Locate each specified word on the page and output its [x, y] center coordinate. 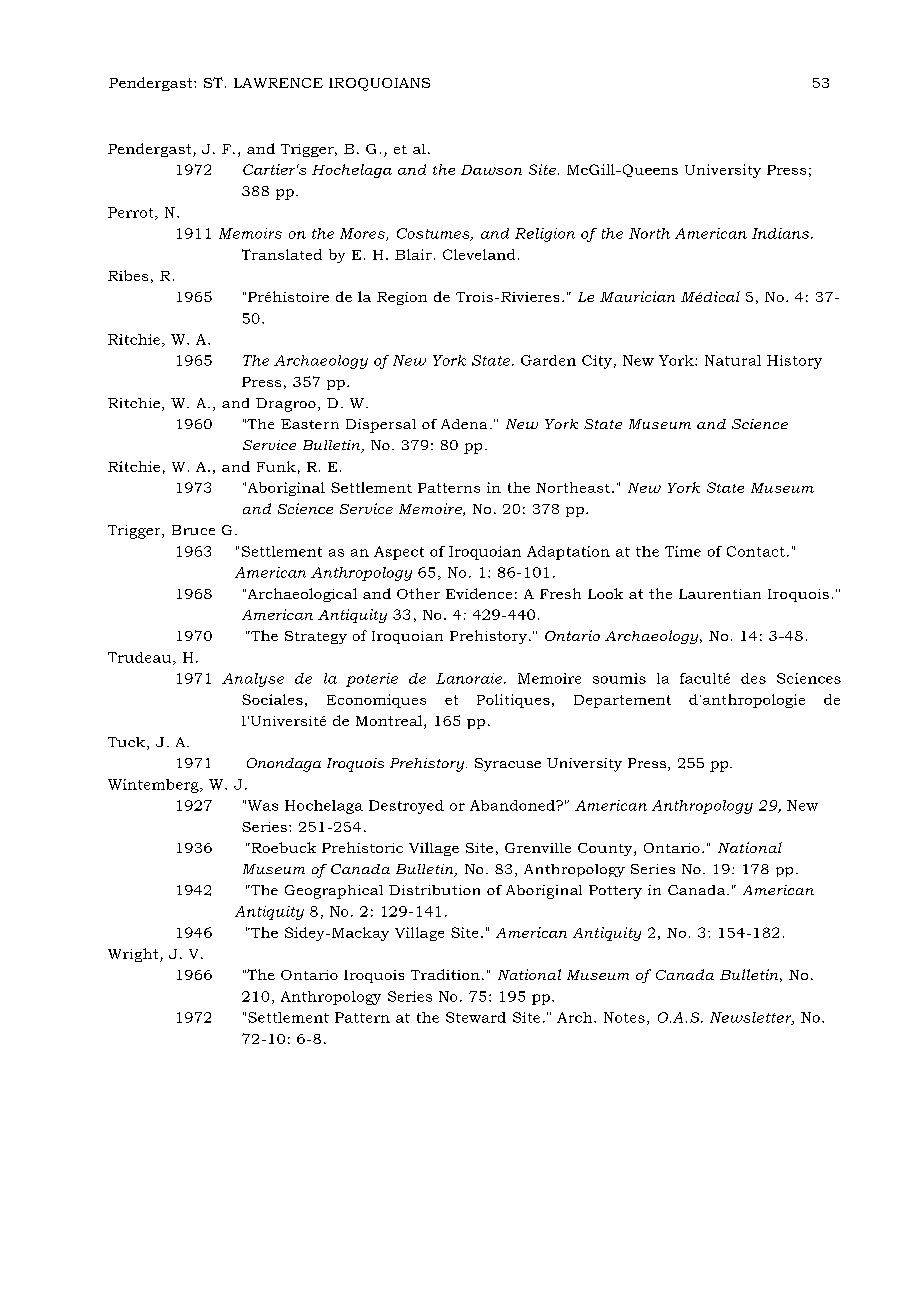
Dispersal [381, 426]
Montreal [390, 722]
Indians [782, 233]
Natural [733, 360]
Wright [134, 955]
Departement [622, 701]
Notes [624, 1017]
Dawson [491, 170]
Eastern [310, 424]
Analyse [253, 680]
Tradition [445, 974]
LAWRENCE [278, 83]
